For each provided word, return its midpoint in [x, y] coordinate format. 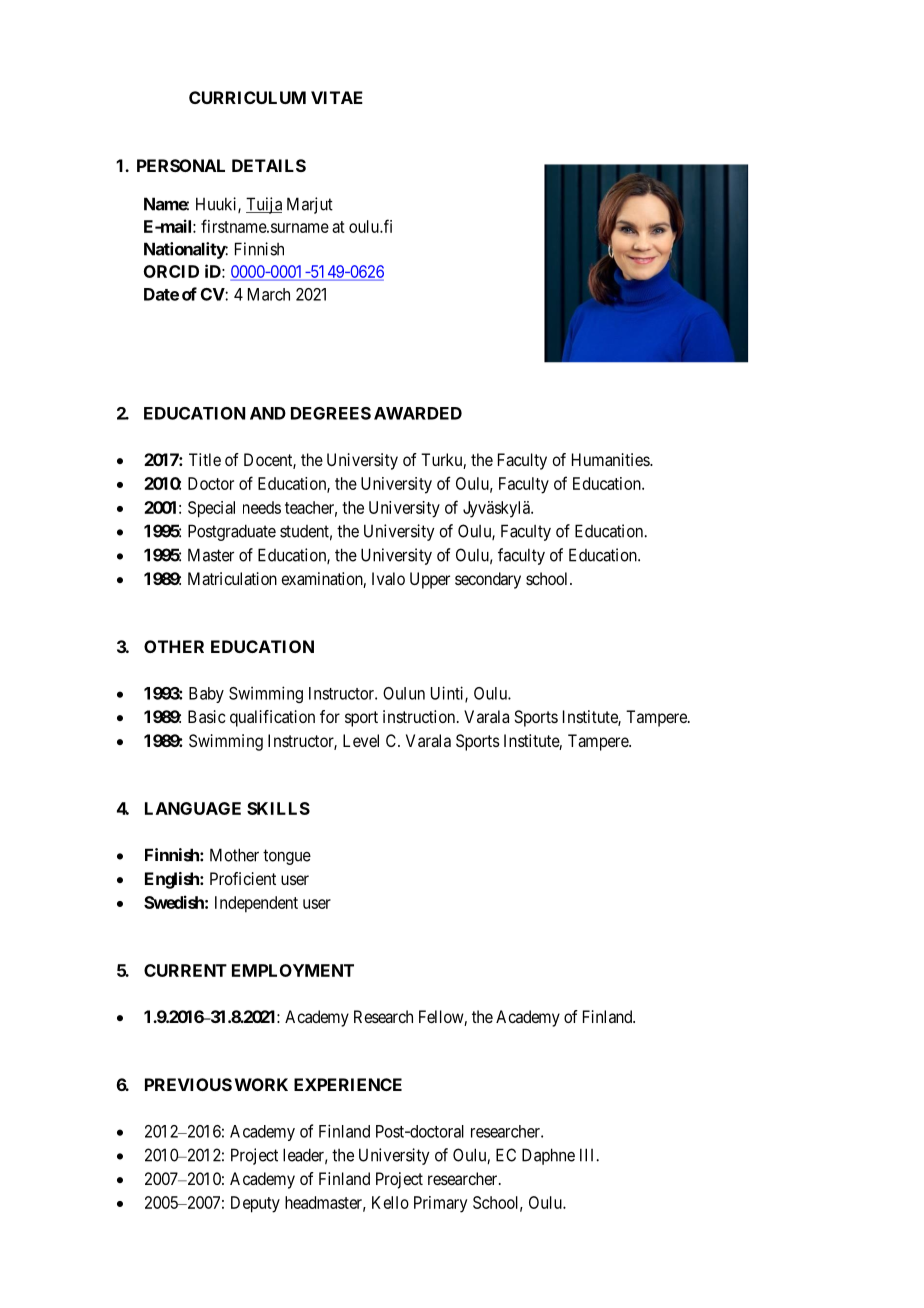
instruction [420, 716]
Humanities [611, 459]
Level [361, 740]
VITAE [337, 97]
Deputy [255, 1204]
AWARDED [418, 413]
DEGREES [331, 413]
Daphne [548, 1156]
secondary [488, 580]
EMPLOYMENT [293, 970]
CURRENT [185, 970]
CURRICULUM [247, 97]
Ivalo [388, 578]
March [269, 294]
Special [211, 509]
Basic [207, 716]
